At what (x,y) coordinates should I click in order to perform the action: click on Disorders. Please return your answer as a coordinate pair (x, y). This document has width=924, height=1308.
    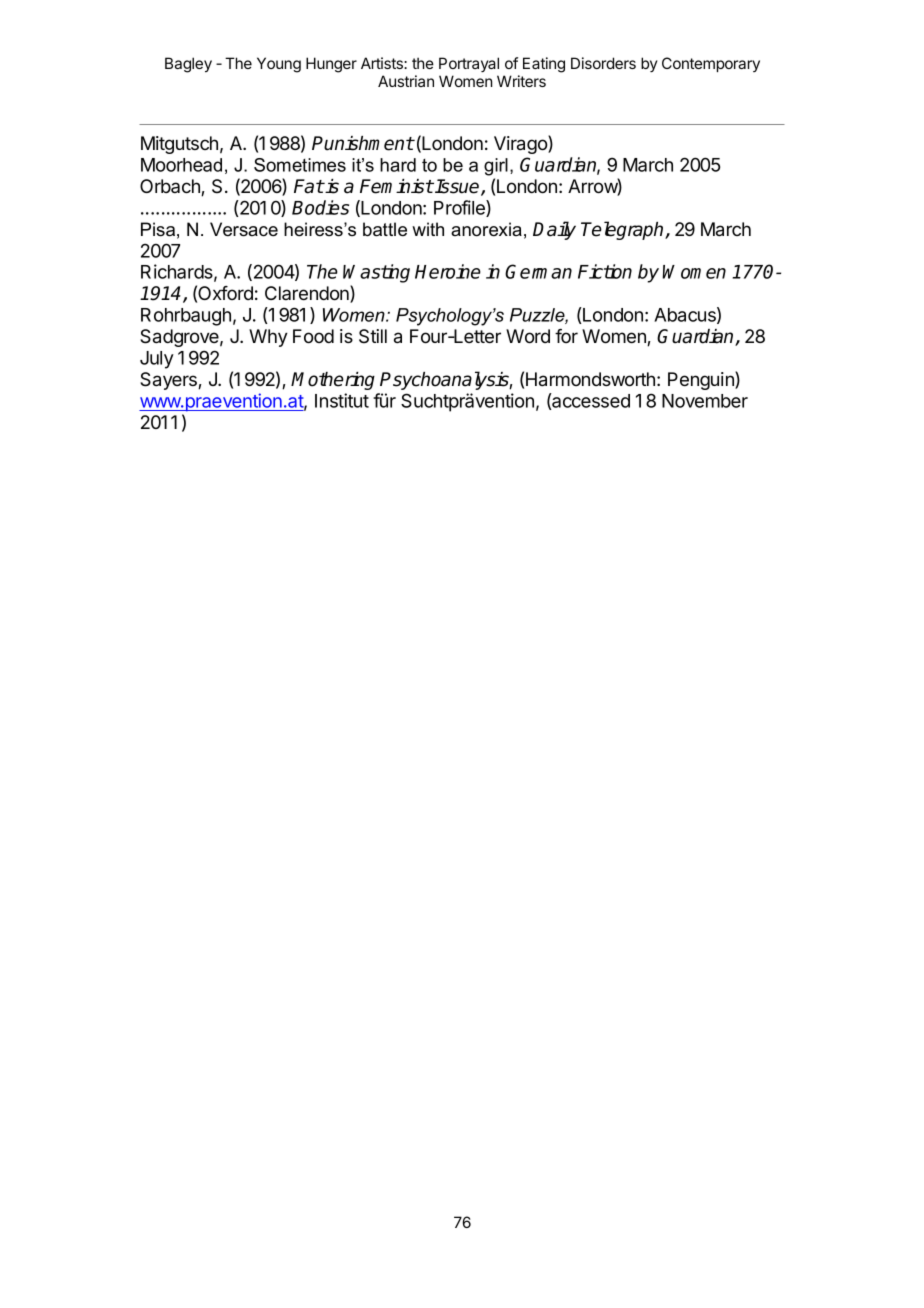
    Looking at the image, I should click on (603, 63).
